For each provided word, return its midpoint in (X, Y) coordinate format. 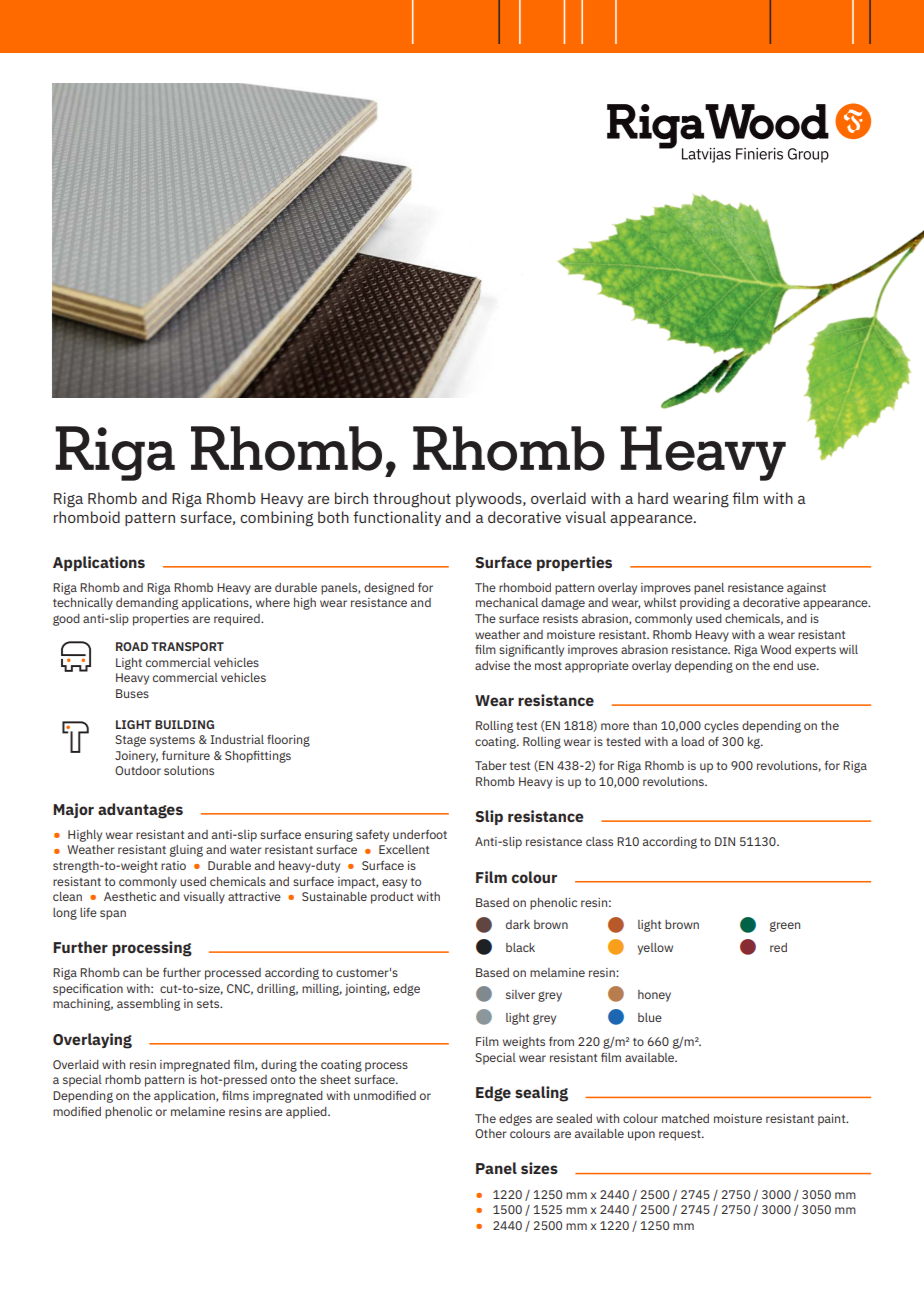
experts (815, 651)
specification (88, 990)
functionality (397, 518)
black (520, 947)
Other (491, 1133)
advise (492, 665)
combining (276, 519)
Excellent (404, 849)
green (785, 926)
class (599, 841)
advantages (140, 811)
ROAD (132, 646)
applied (307, 1113)
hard (653, 498)
